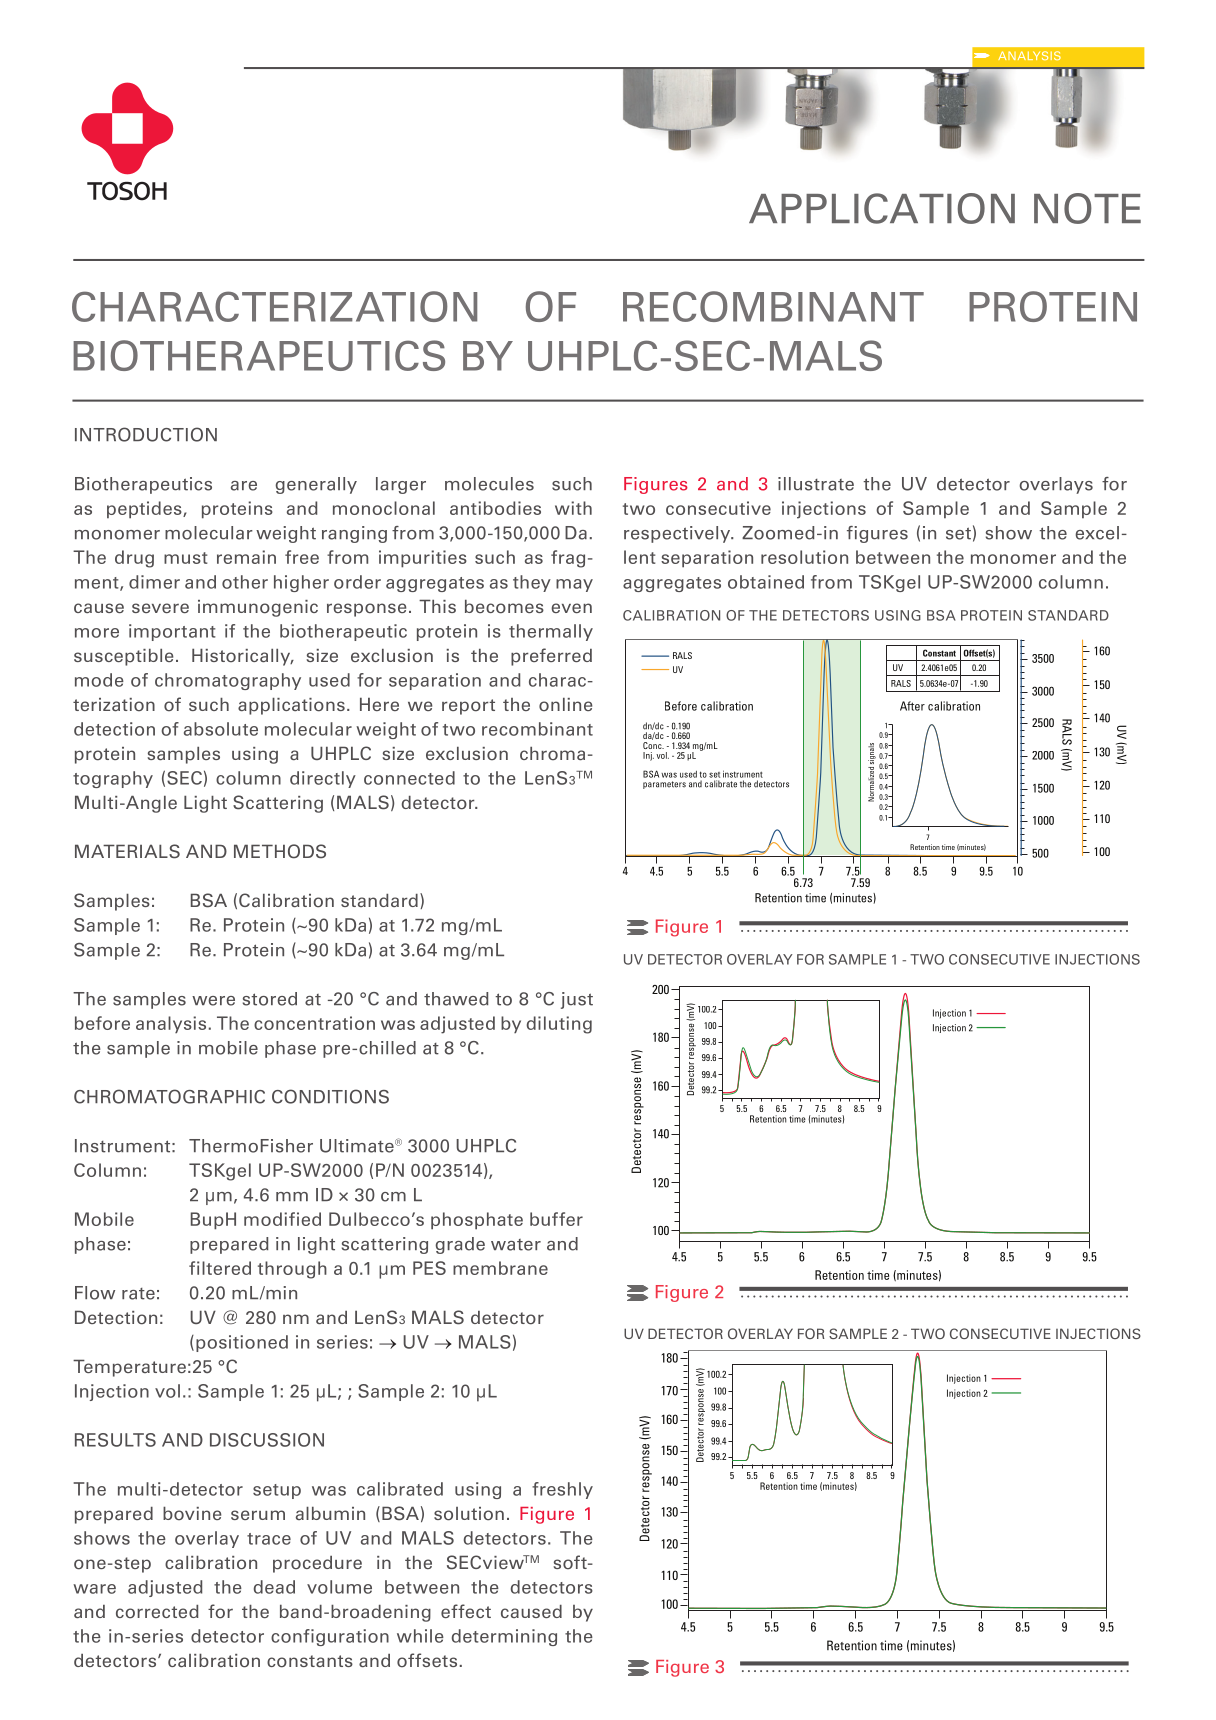 The height and width of the image is (1720, 1216). What do you see at coordinates (504, 1637) in the image?
I see `determining` at bounding box center [504, 1637].
